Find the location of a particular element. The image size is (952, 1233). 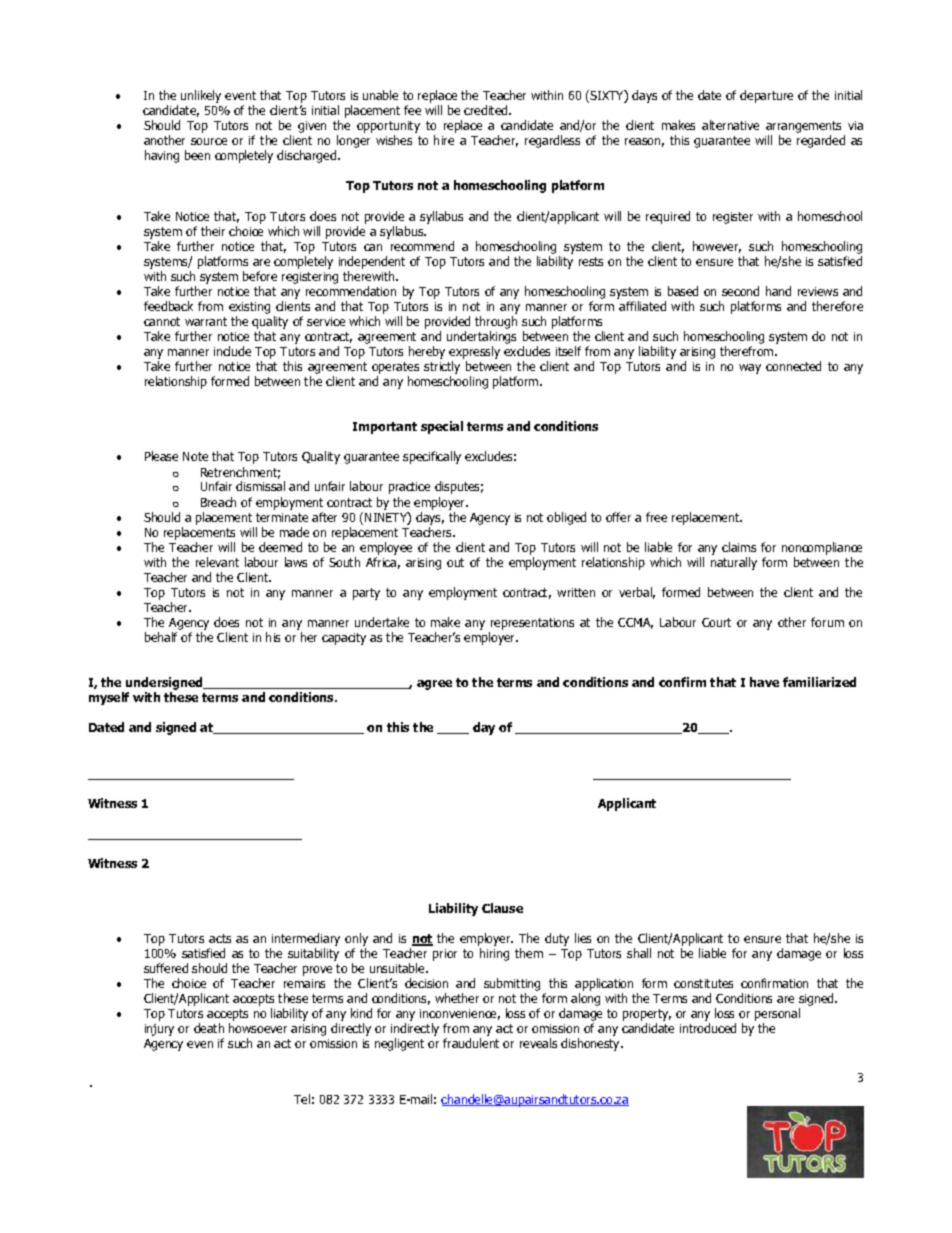

relevant is located at coordinates (217, 562).
